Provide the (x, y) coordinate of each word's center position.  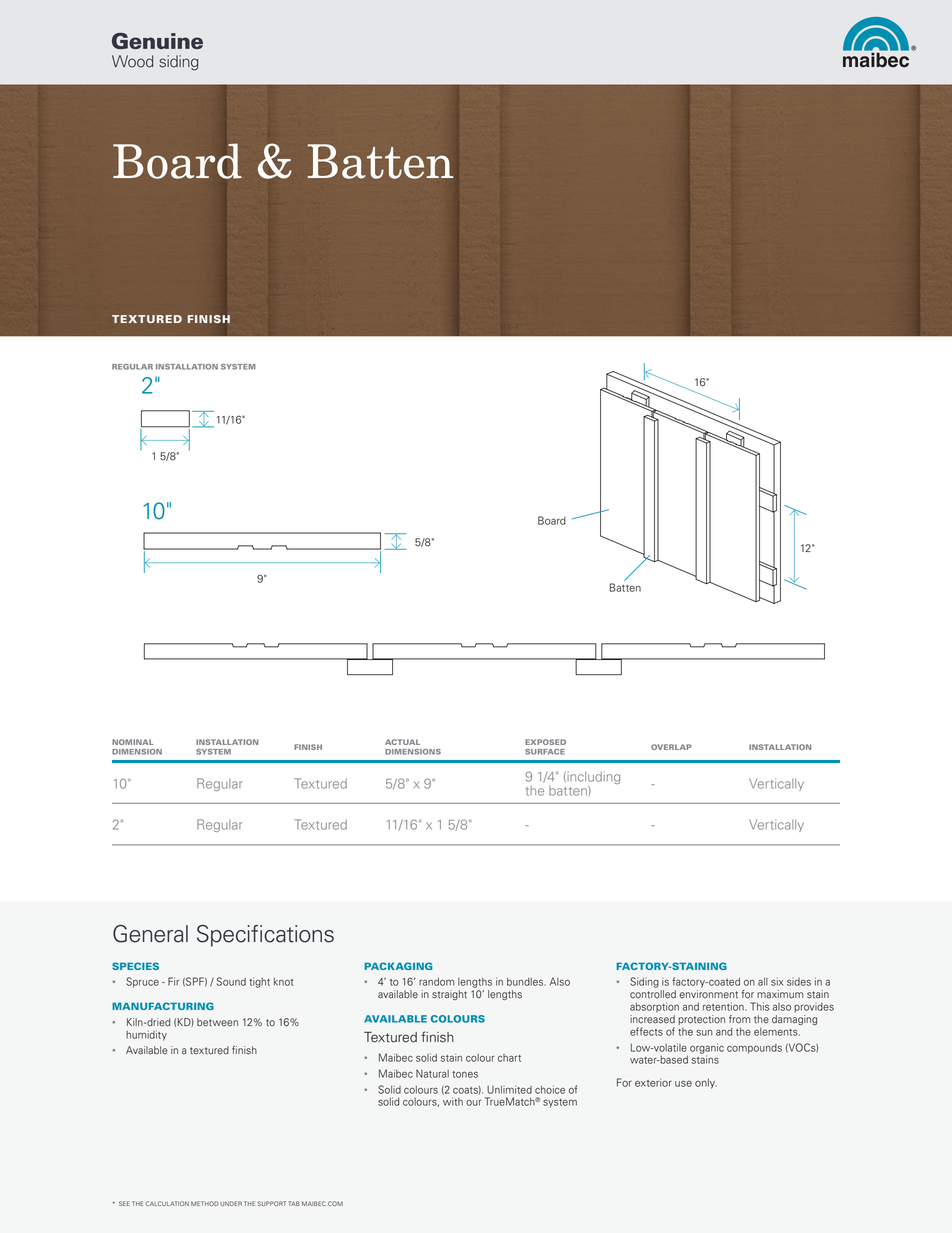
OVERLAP (671, 747)
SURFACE (545, 752)
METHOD (205, 1203)
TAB (294, 1203)
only (706, 1084)
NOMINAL (132, 742)
